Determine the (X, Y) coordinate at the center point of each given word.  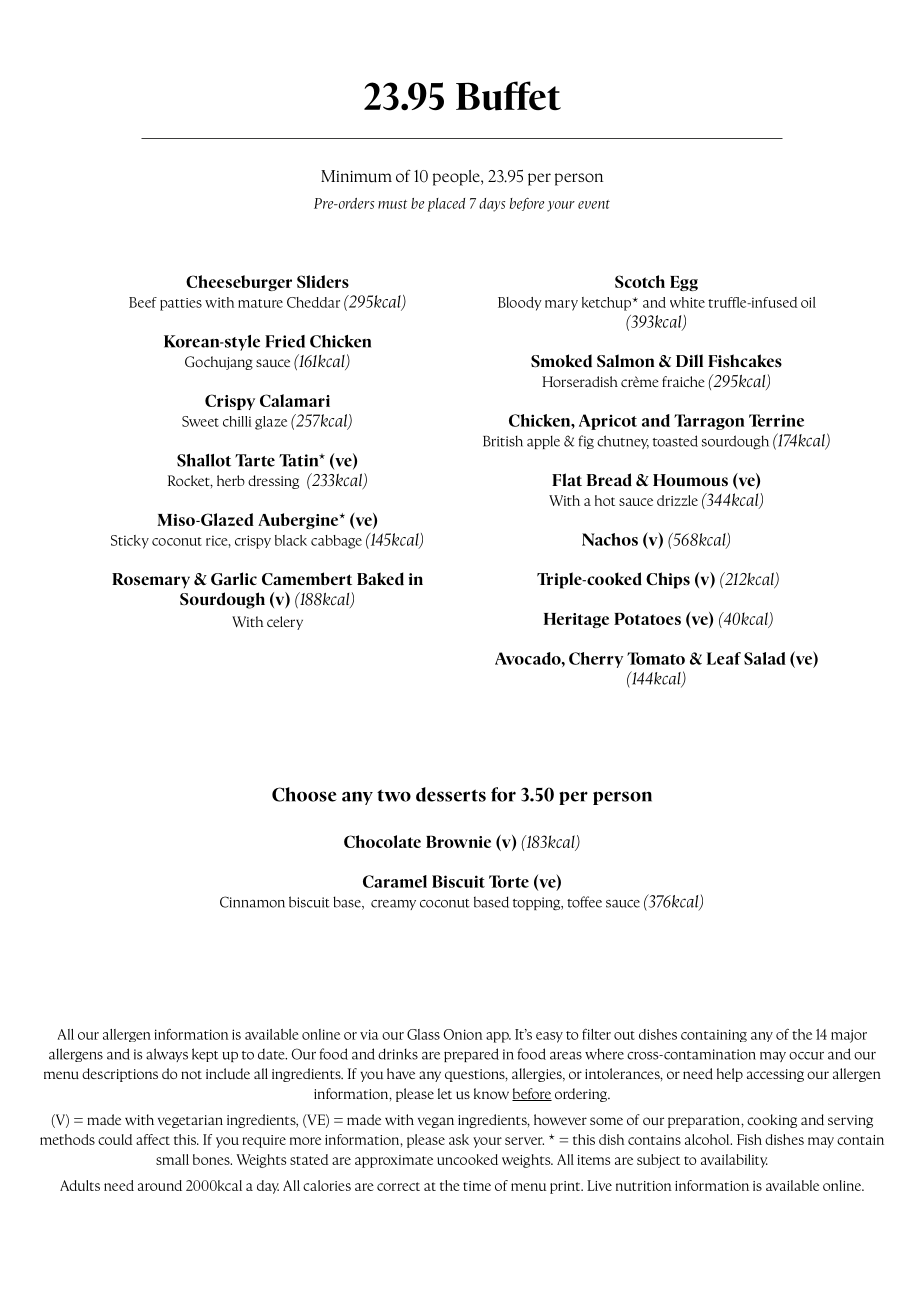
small (172, 1159)
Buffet (508, 96)
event (594, 204)
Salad (765, 658)
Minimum (356, 176)
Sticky (130, 542)
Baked (380, 579)
